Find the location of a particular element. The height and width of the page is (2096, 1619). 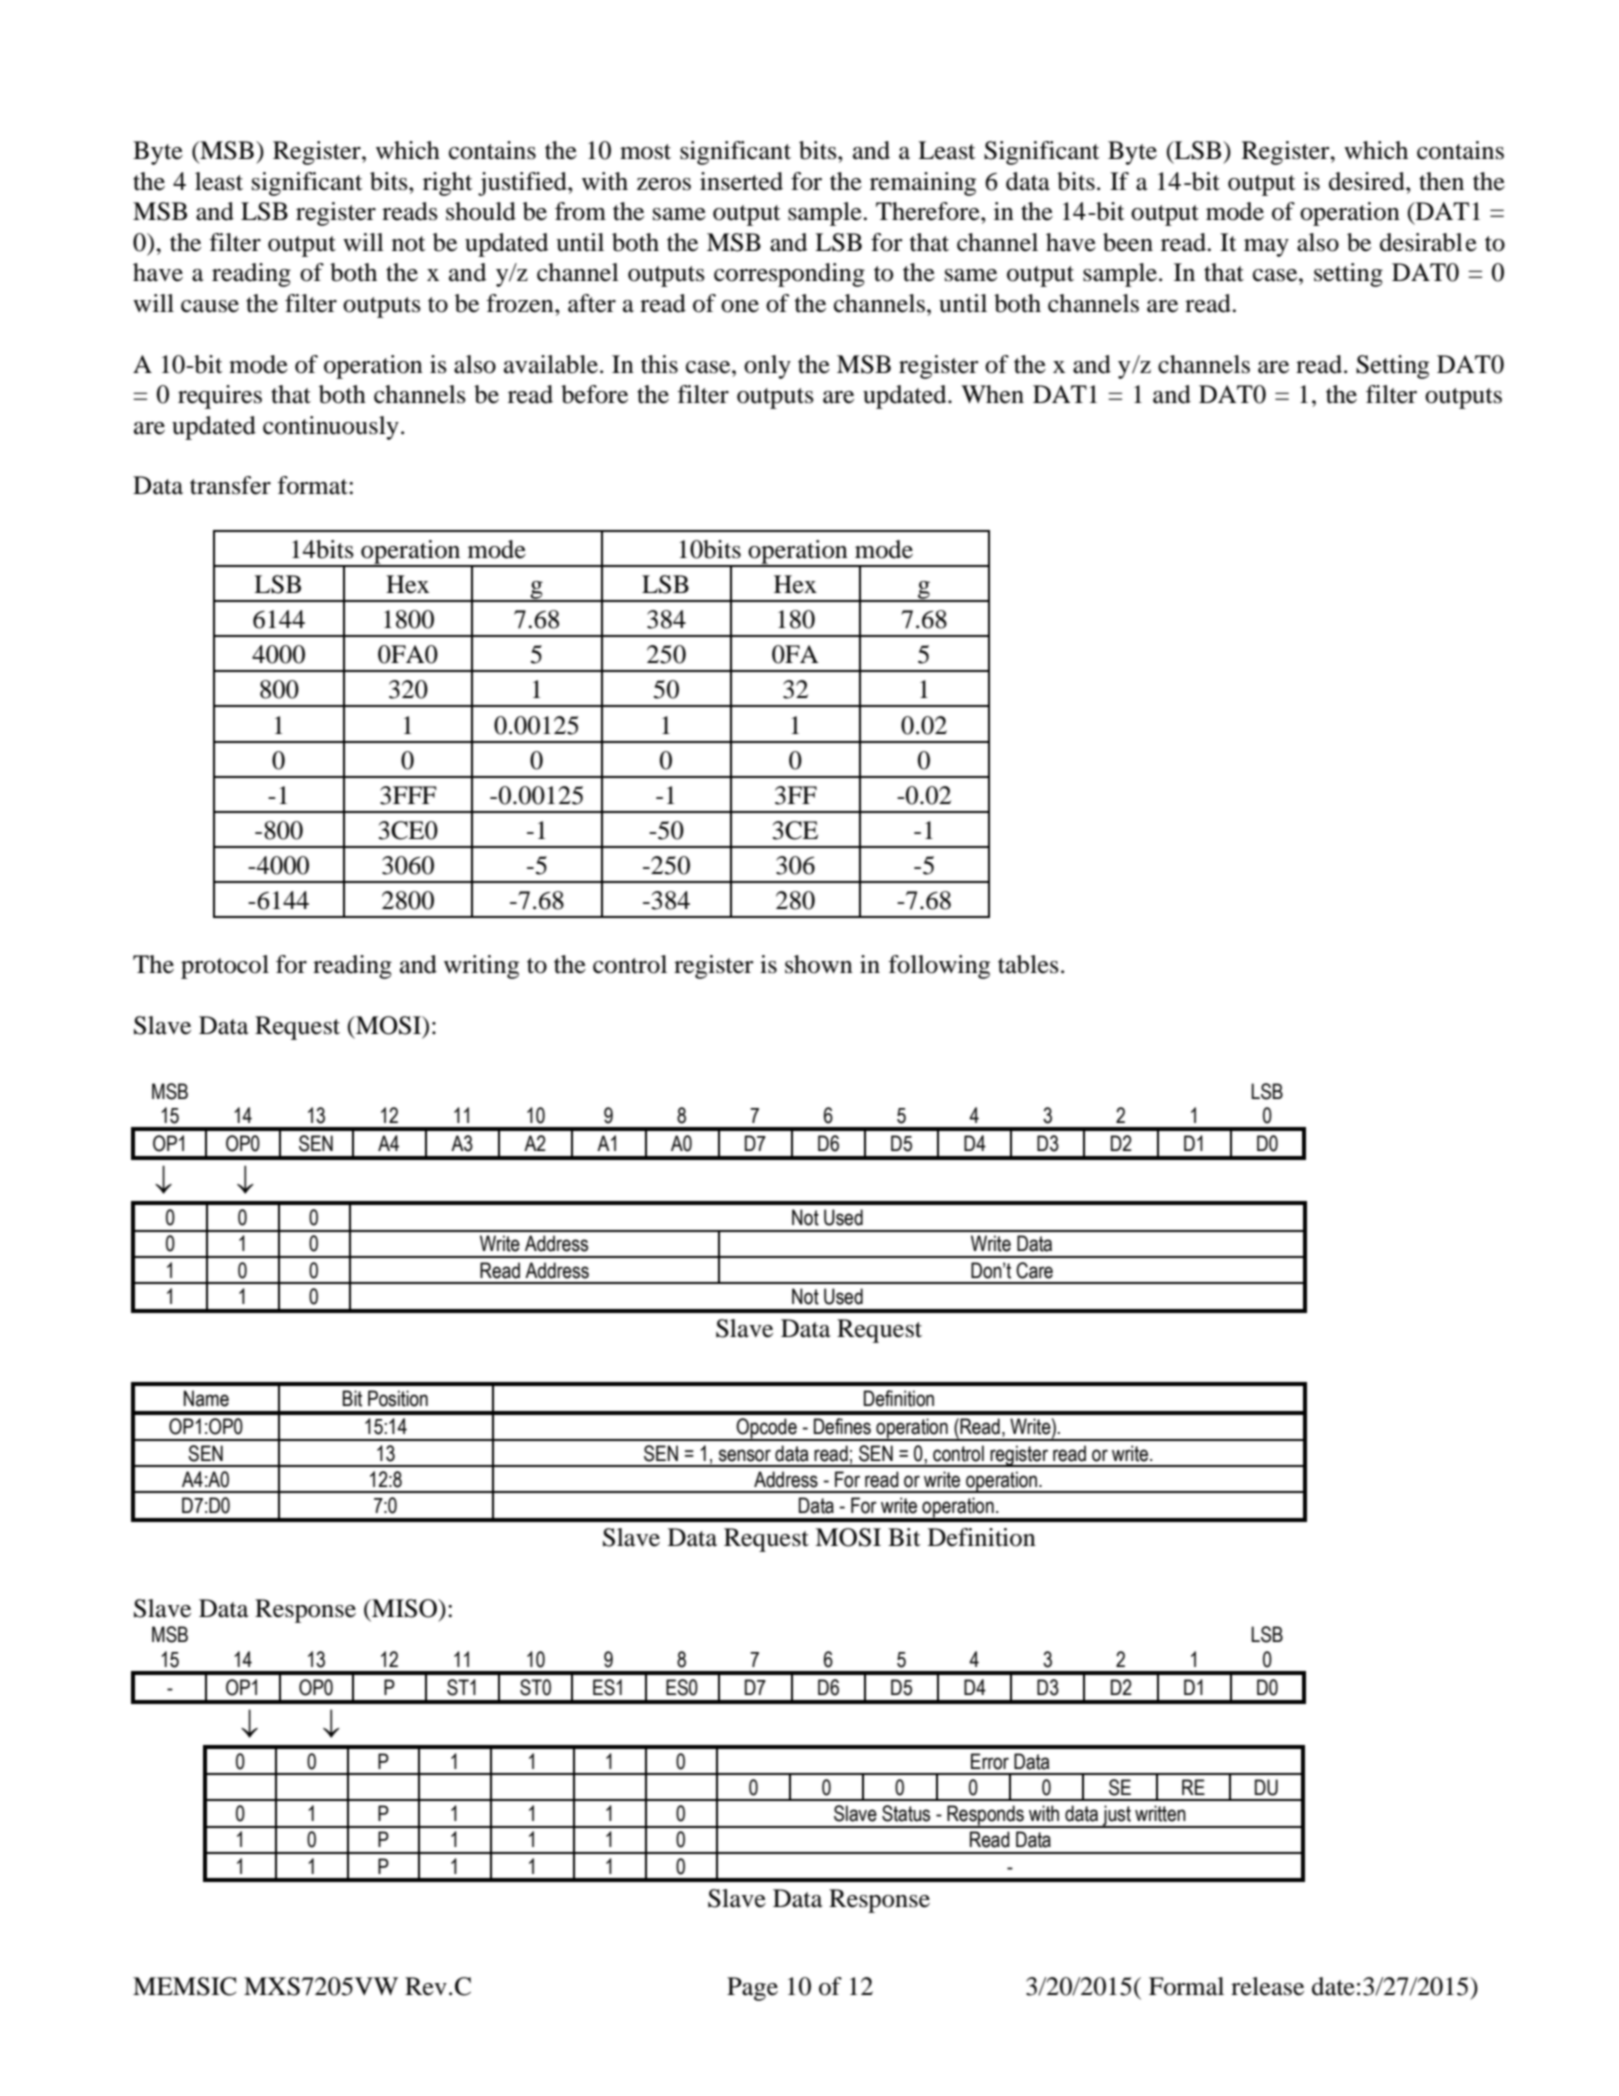

Defines is located at coordinates (842, 1426).
